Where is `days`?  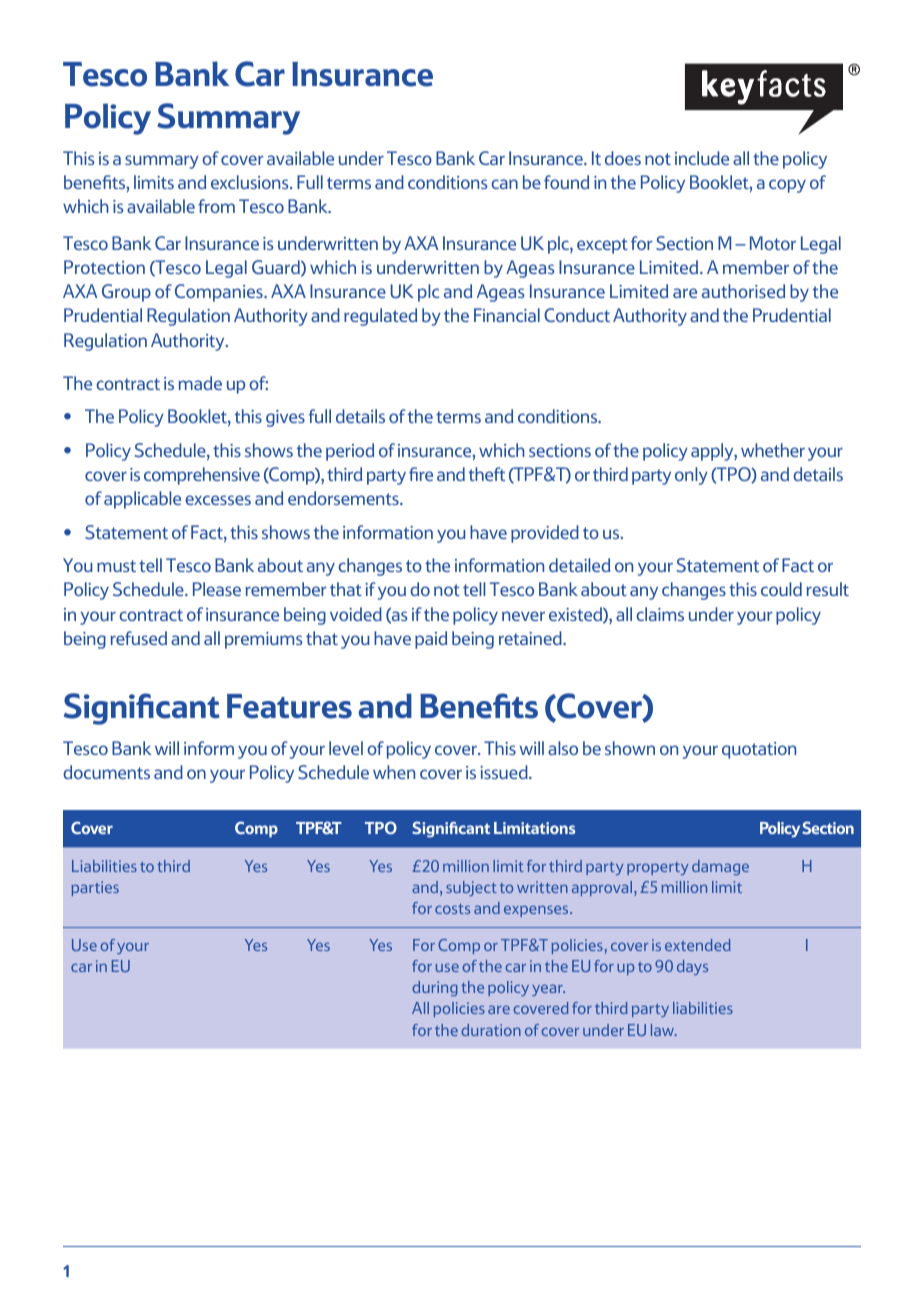 days is located at coordinates (692, 967).
